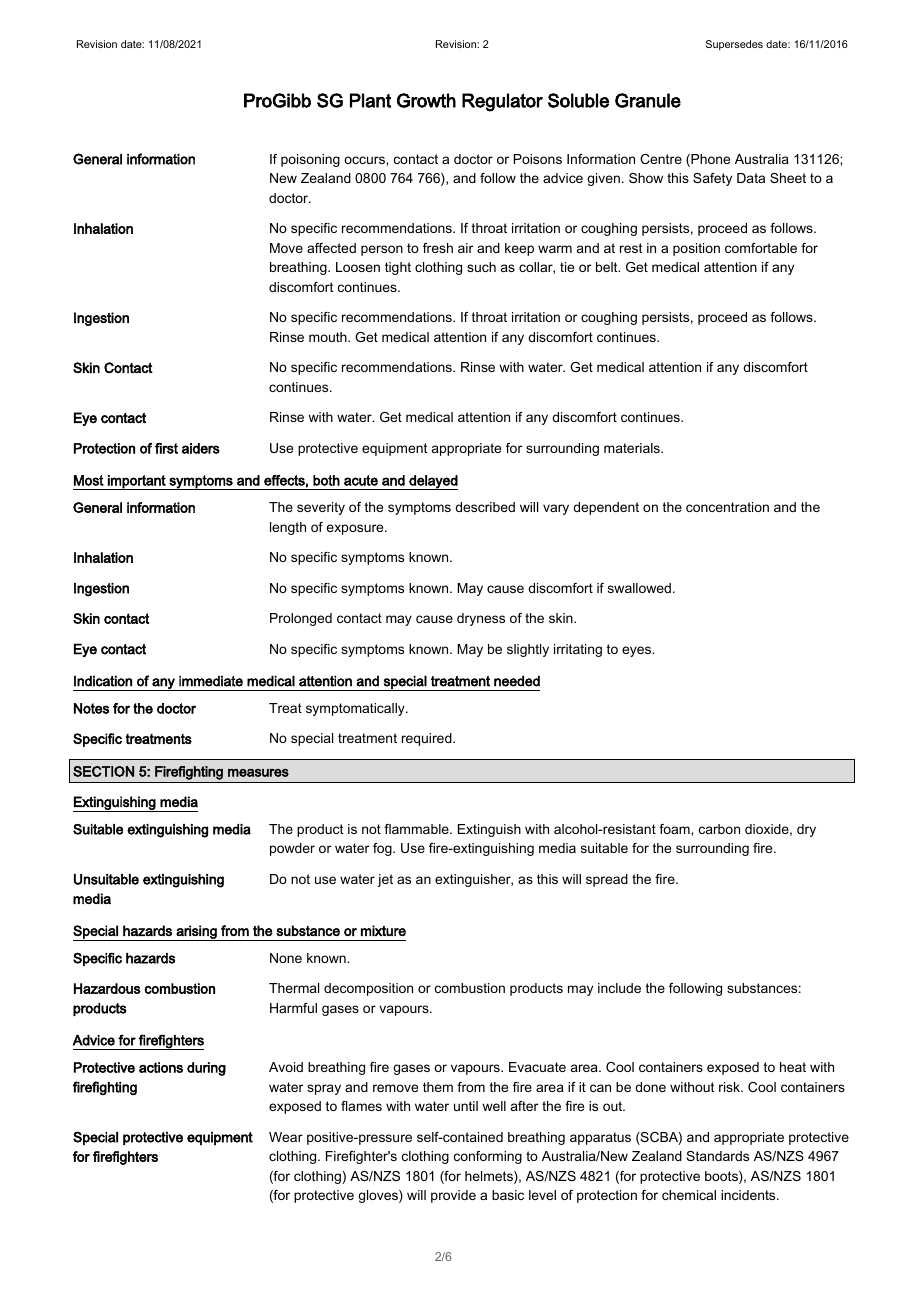 This screenshot has width=924, height=1308. What do you see at coordinates (639, 588) in the screenshot?
I see `swallowed` at bounding box center [639, 588].
